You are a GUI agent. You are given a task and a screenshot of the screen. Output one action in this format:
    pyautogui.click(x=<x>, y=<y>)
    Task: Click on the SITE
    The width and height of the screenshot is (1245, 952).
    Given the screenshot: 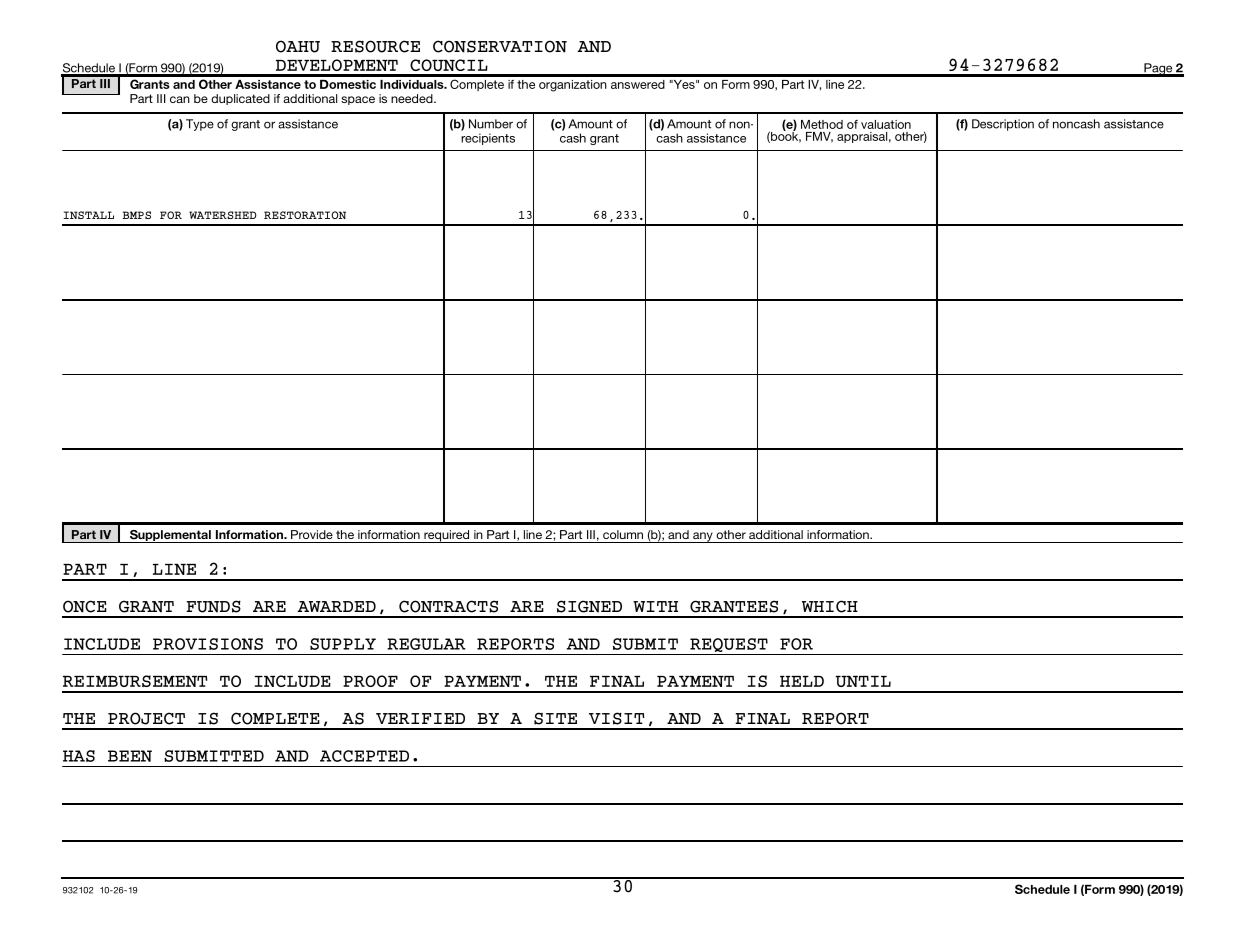 What is the action you would take?
    pyautogui.click(x=555, y=718)
